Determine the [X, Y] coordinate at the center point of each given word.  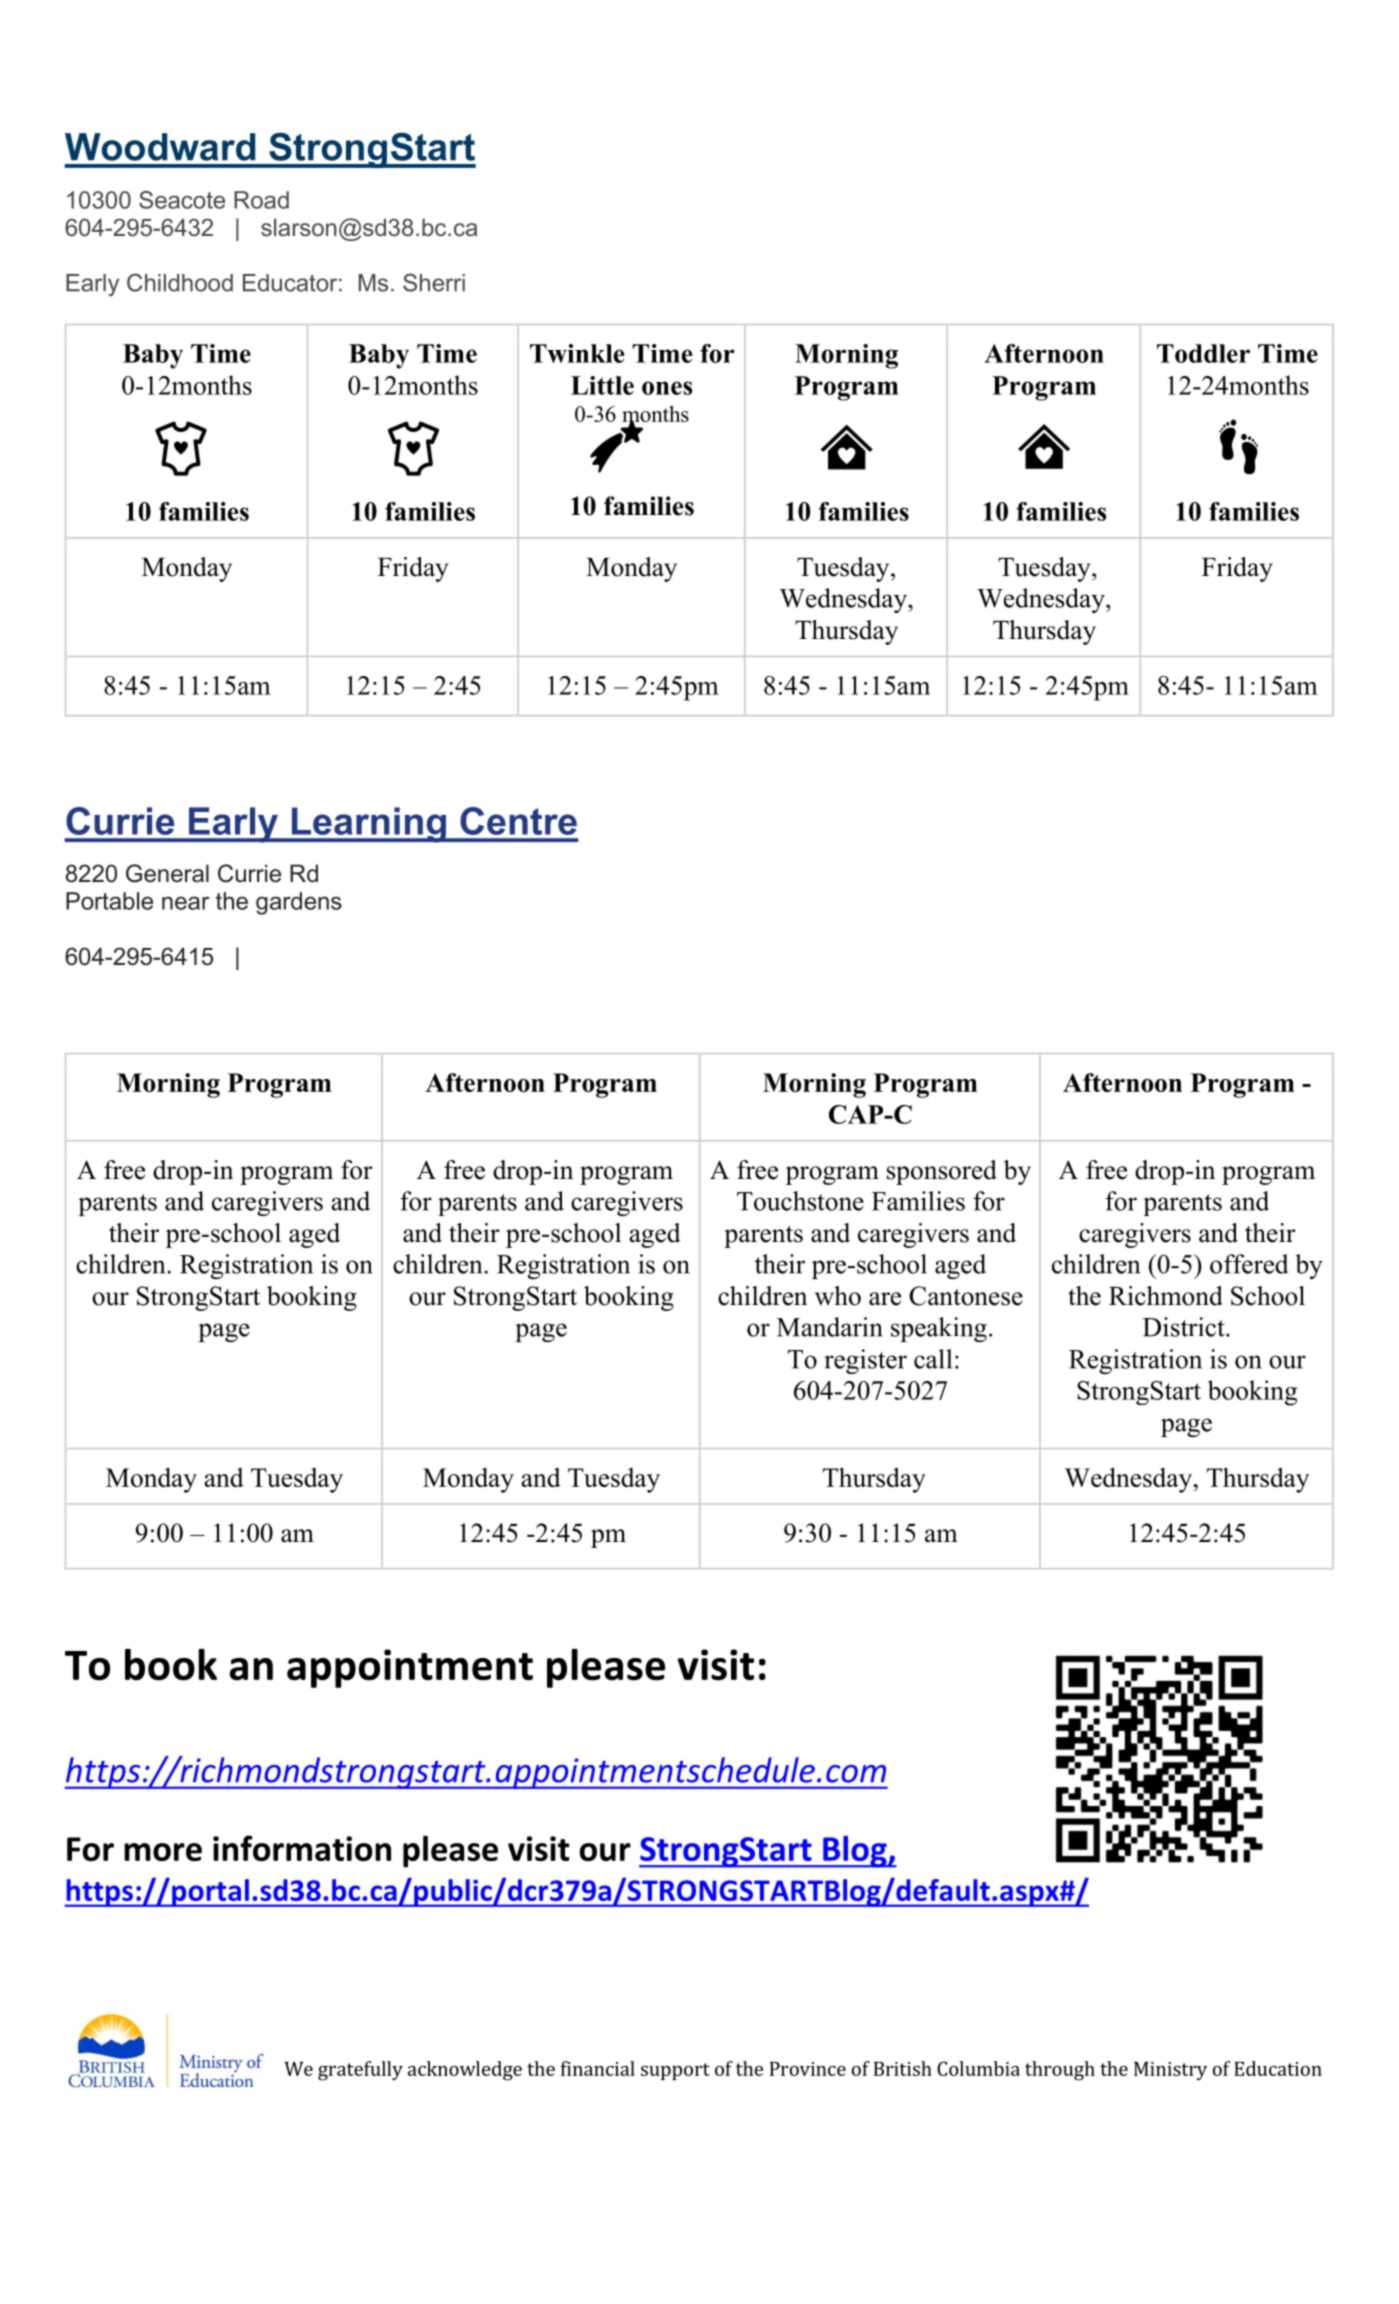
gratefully [360, 2071]
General [167, 873]
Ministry [1170, 2071]
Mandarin [830, 1327]
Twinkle [577, 353]
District [1185, 1327]
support [675, 2071]
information [302, 1848]
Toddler [1203, 353]
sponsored [942, 1172]
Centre [518, 821]
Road [261, 200]
